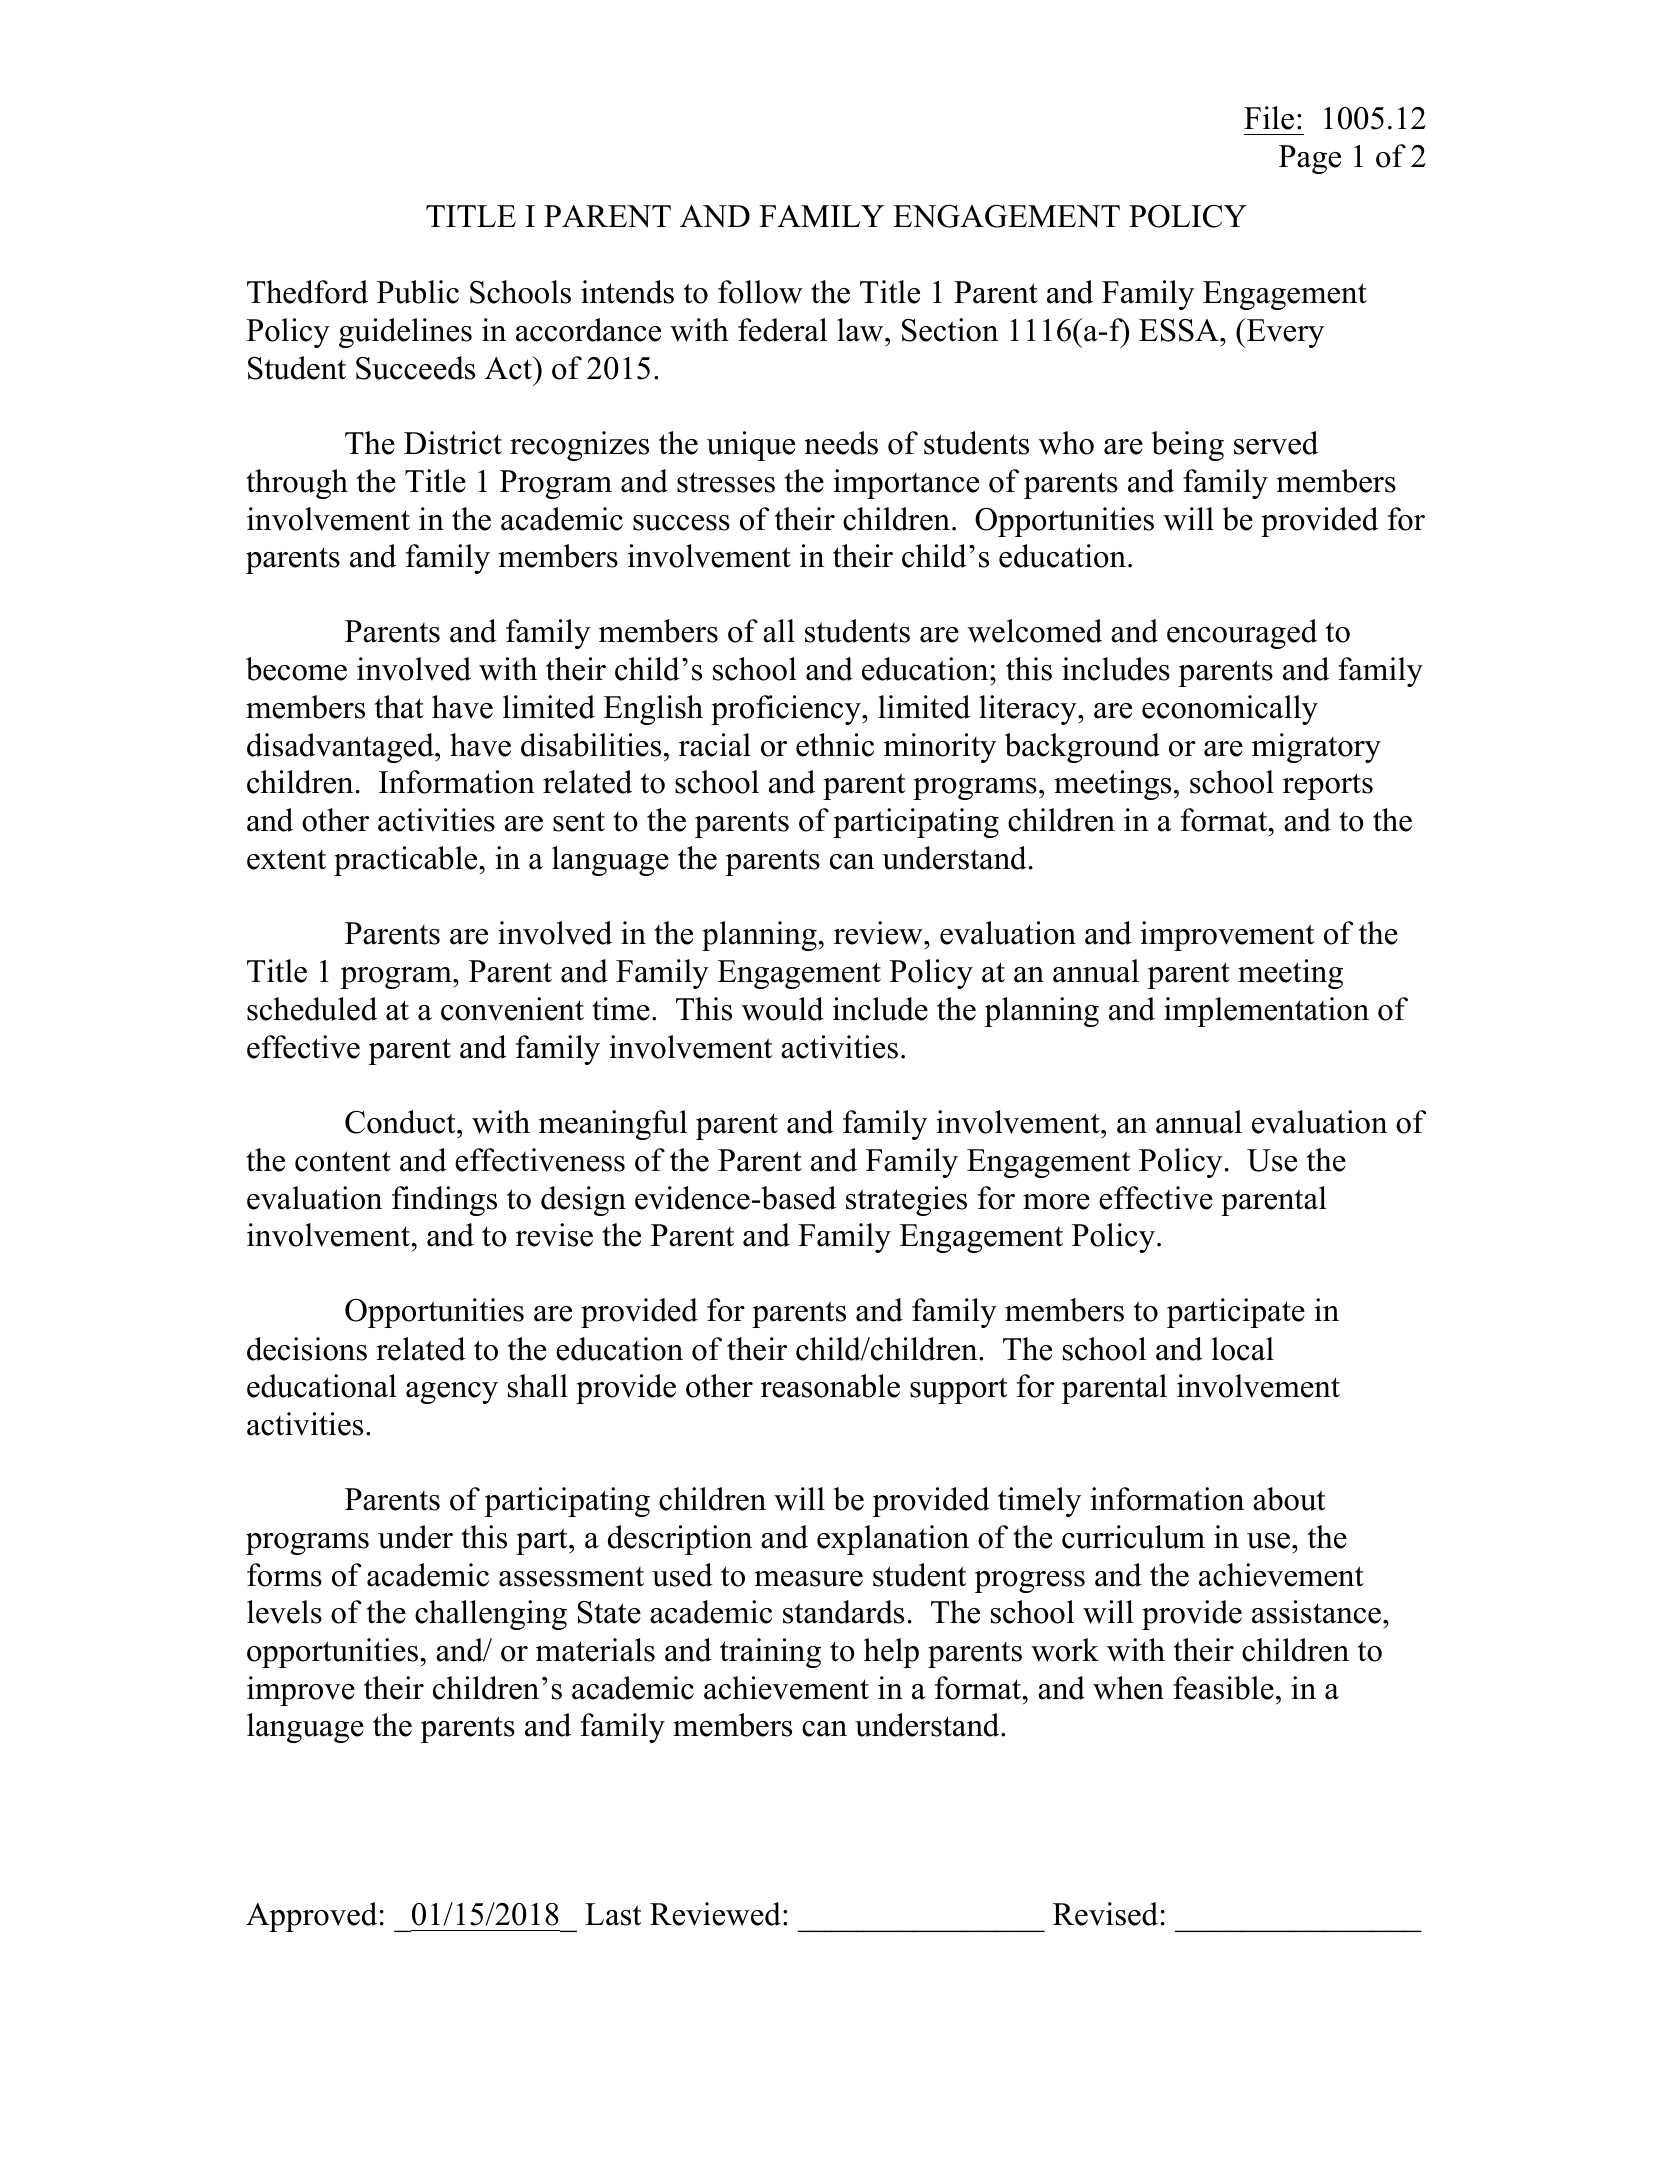 The width and height of the screenshot is (1673, 2165). What do you see at coordinates (1242, 634) in the screenshot?
I see `encouraged` at bounding box center [1242, 634].
